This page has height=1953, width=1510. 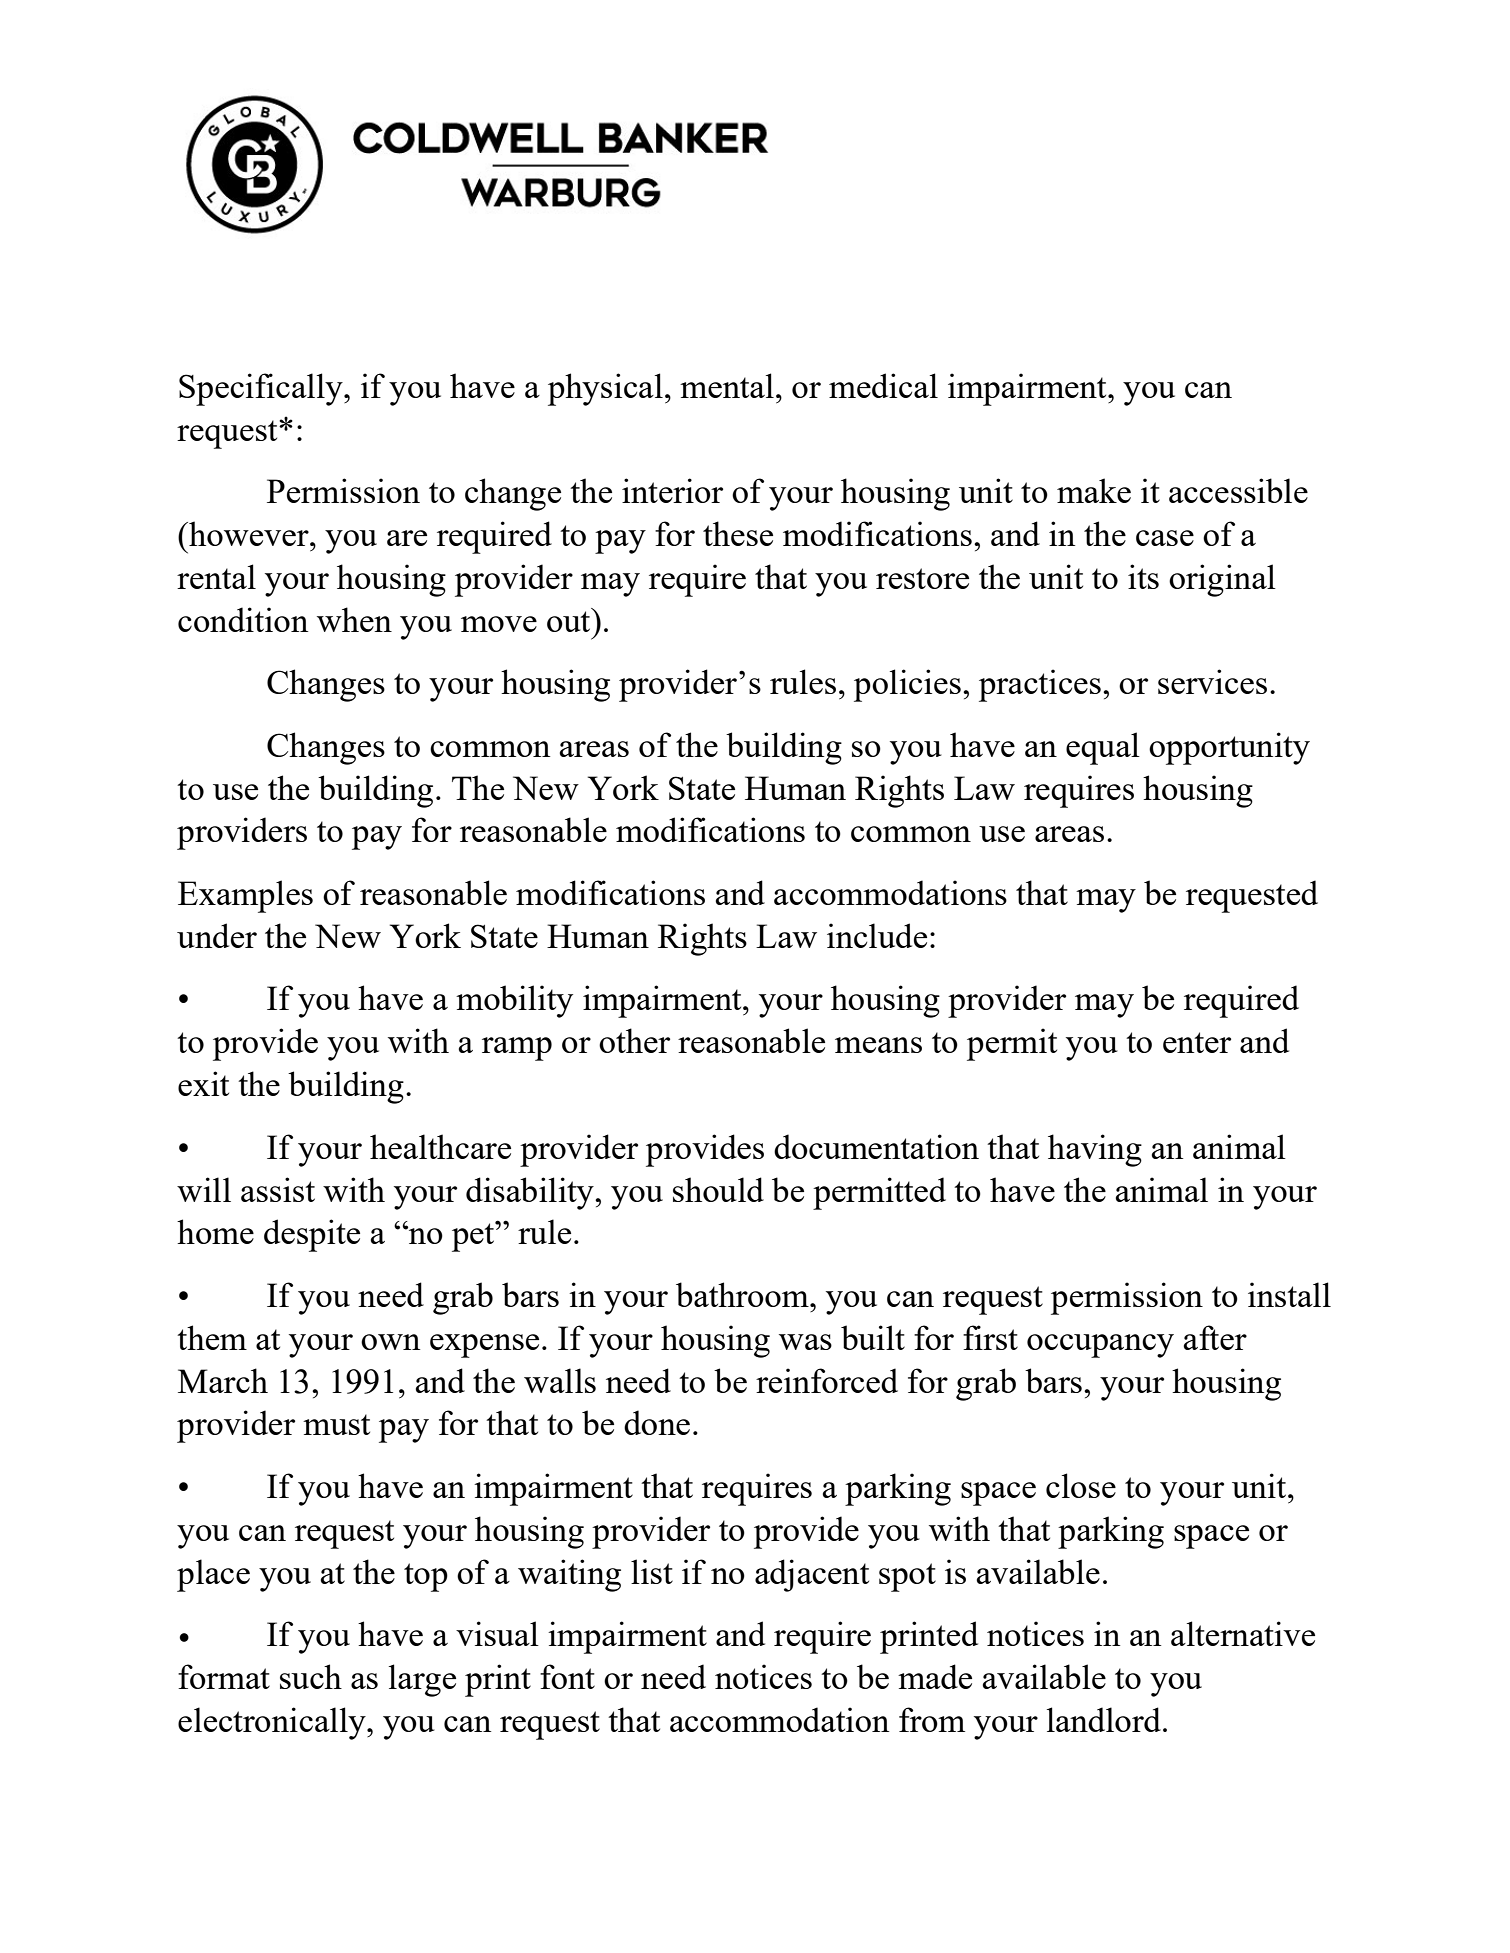 I want to click on Specifically, so click(x=262, y=389).
